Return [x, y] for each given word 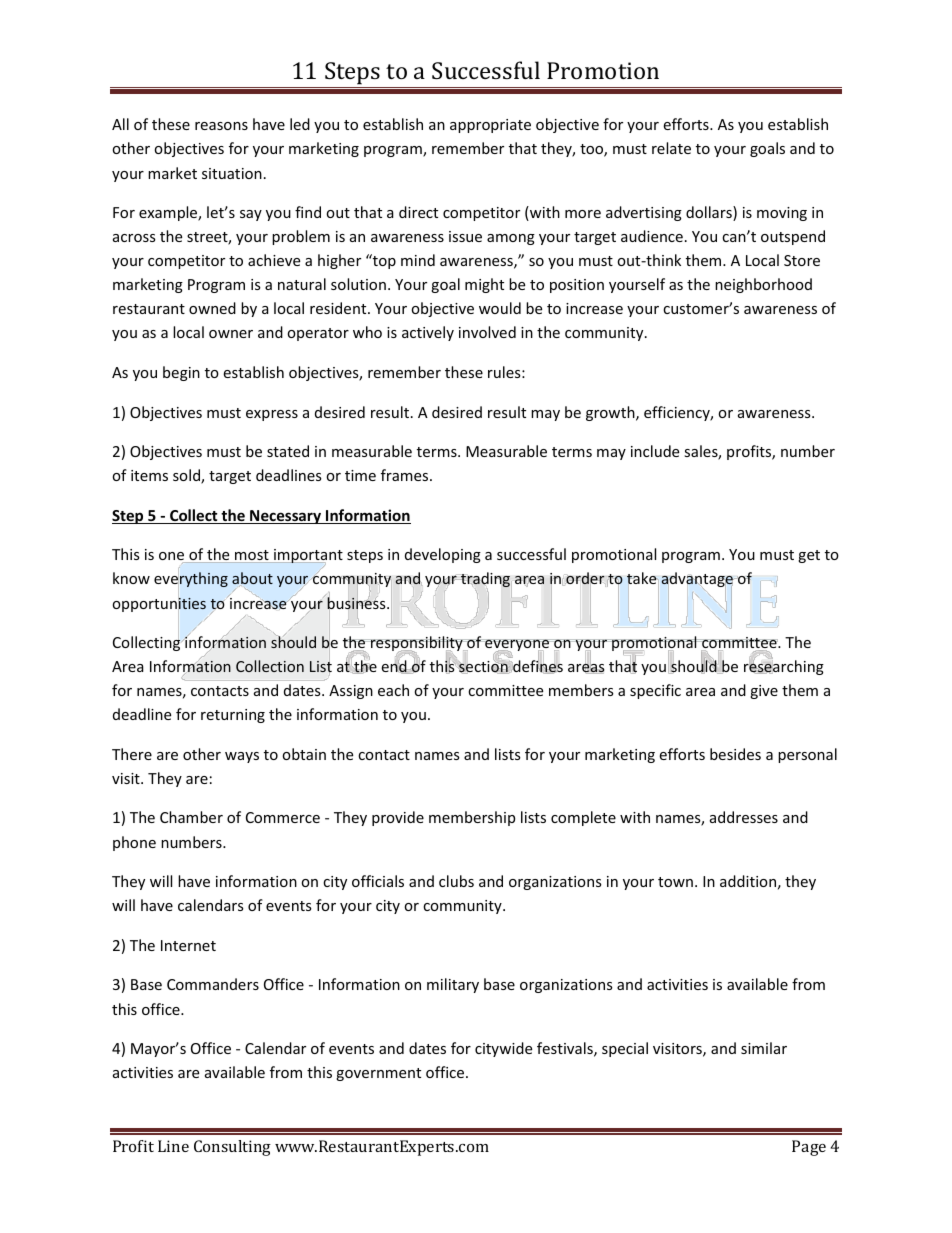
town [675, 882]
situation [232, 173]
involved [487, 332]
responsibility [417, 645]
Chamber [191, 817]
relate [671, 148]
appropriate [490, 126]
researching [784, 666]
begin [181, 373]
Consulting [232, 1148]
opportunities [159, 605]
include [655, 451]
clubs [456, 881]
